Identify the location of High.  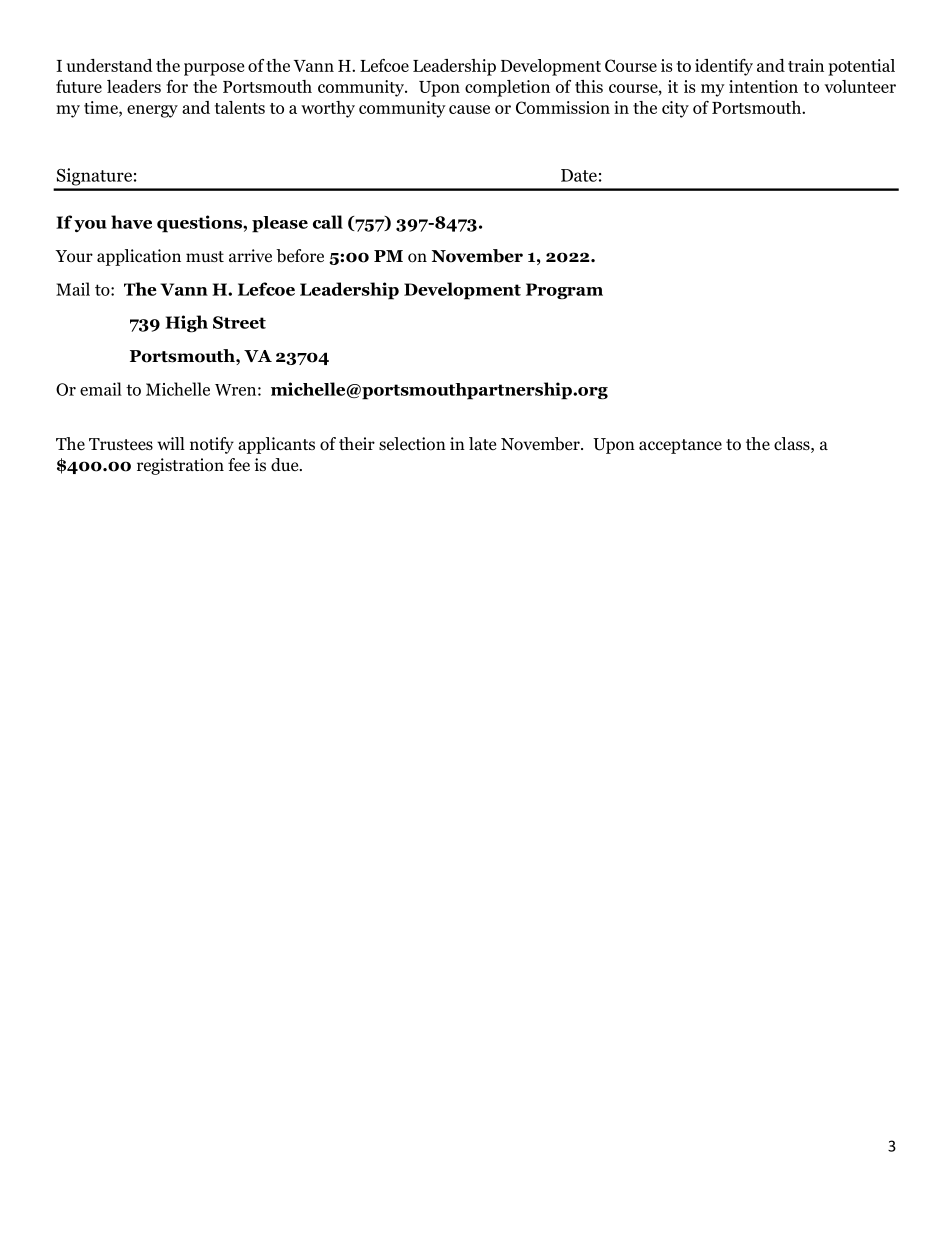
(186, 324).
